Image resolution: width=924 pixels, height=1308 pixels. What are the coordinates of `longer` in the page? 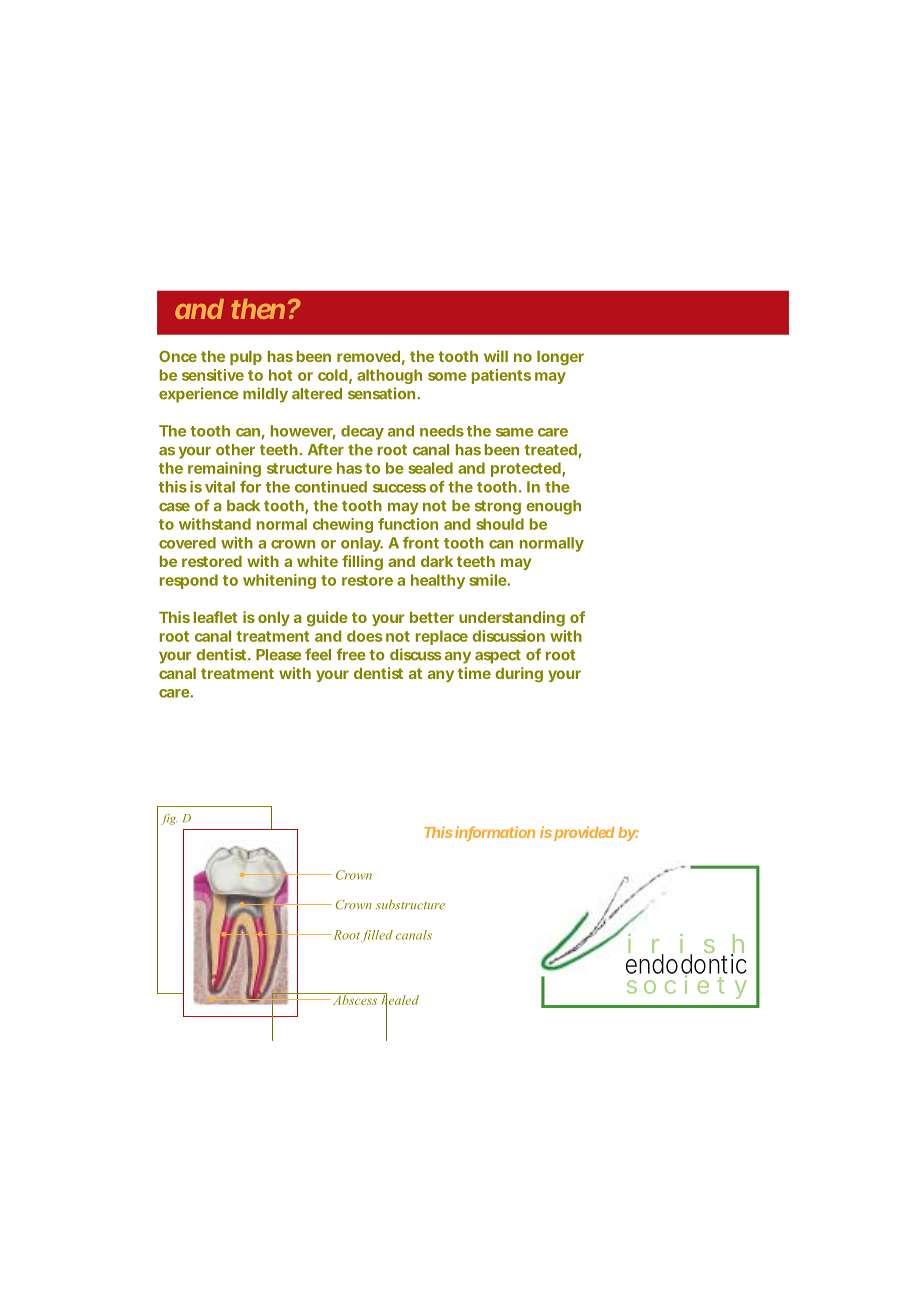 It's located at (560, 358).
